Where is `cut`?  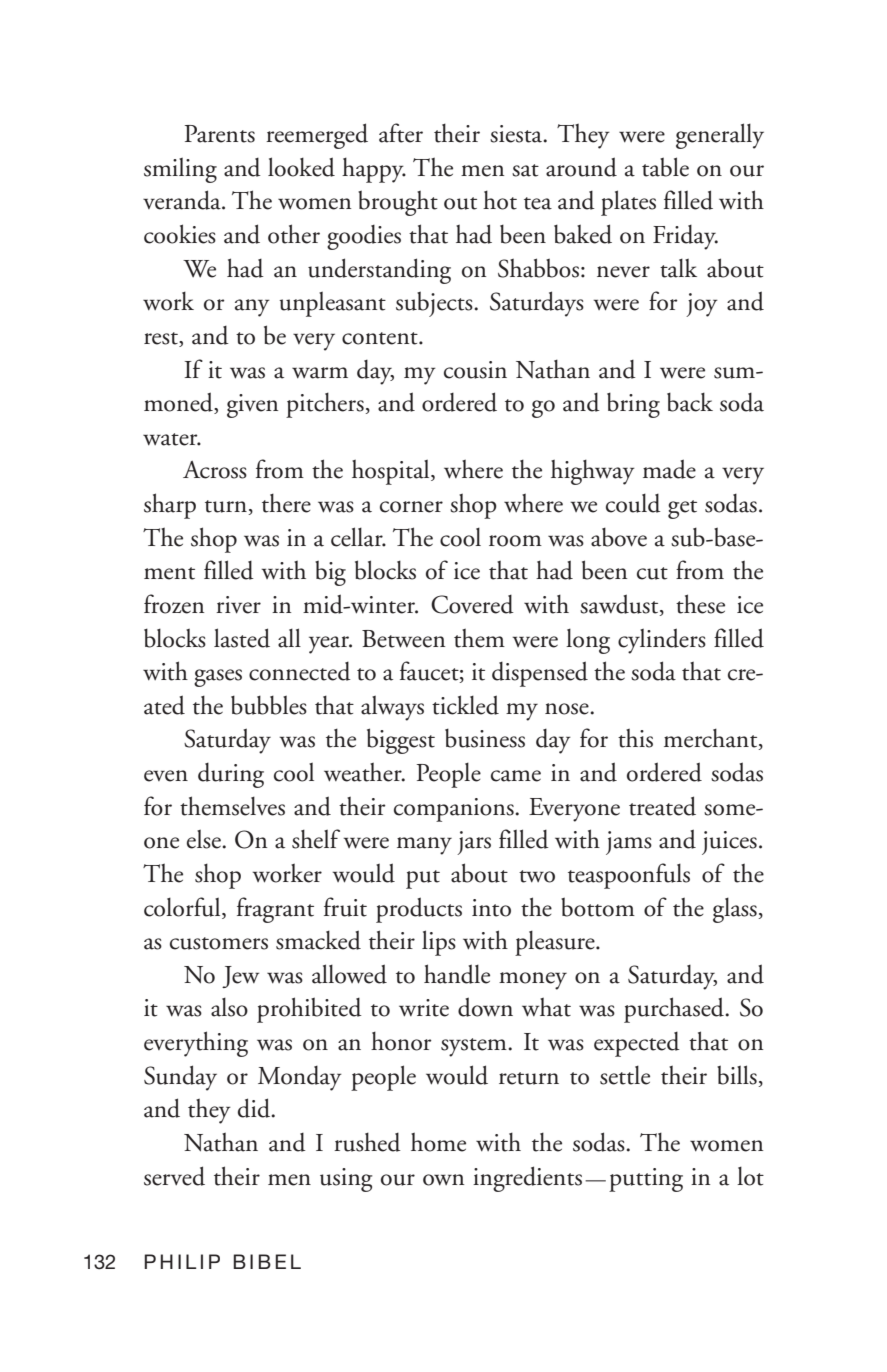 cut is located at coordinates (652, 573).
